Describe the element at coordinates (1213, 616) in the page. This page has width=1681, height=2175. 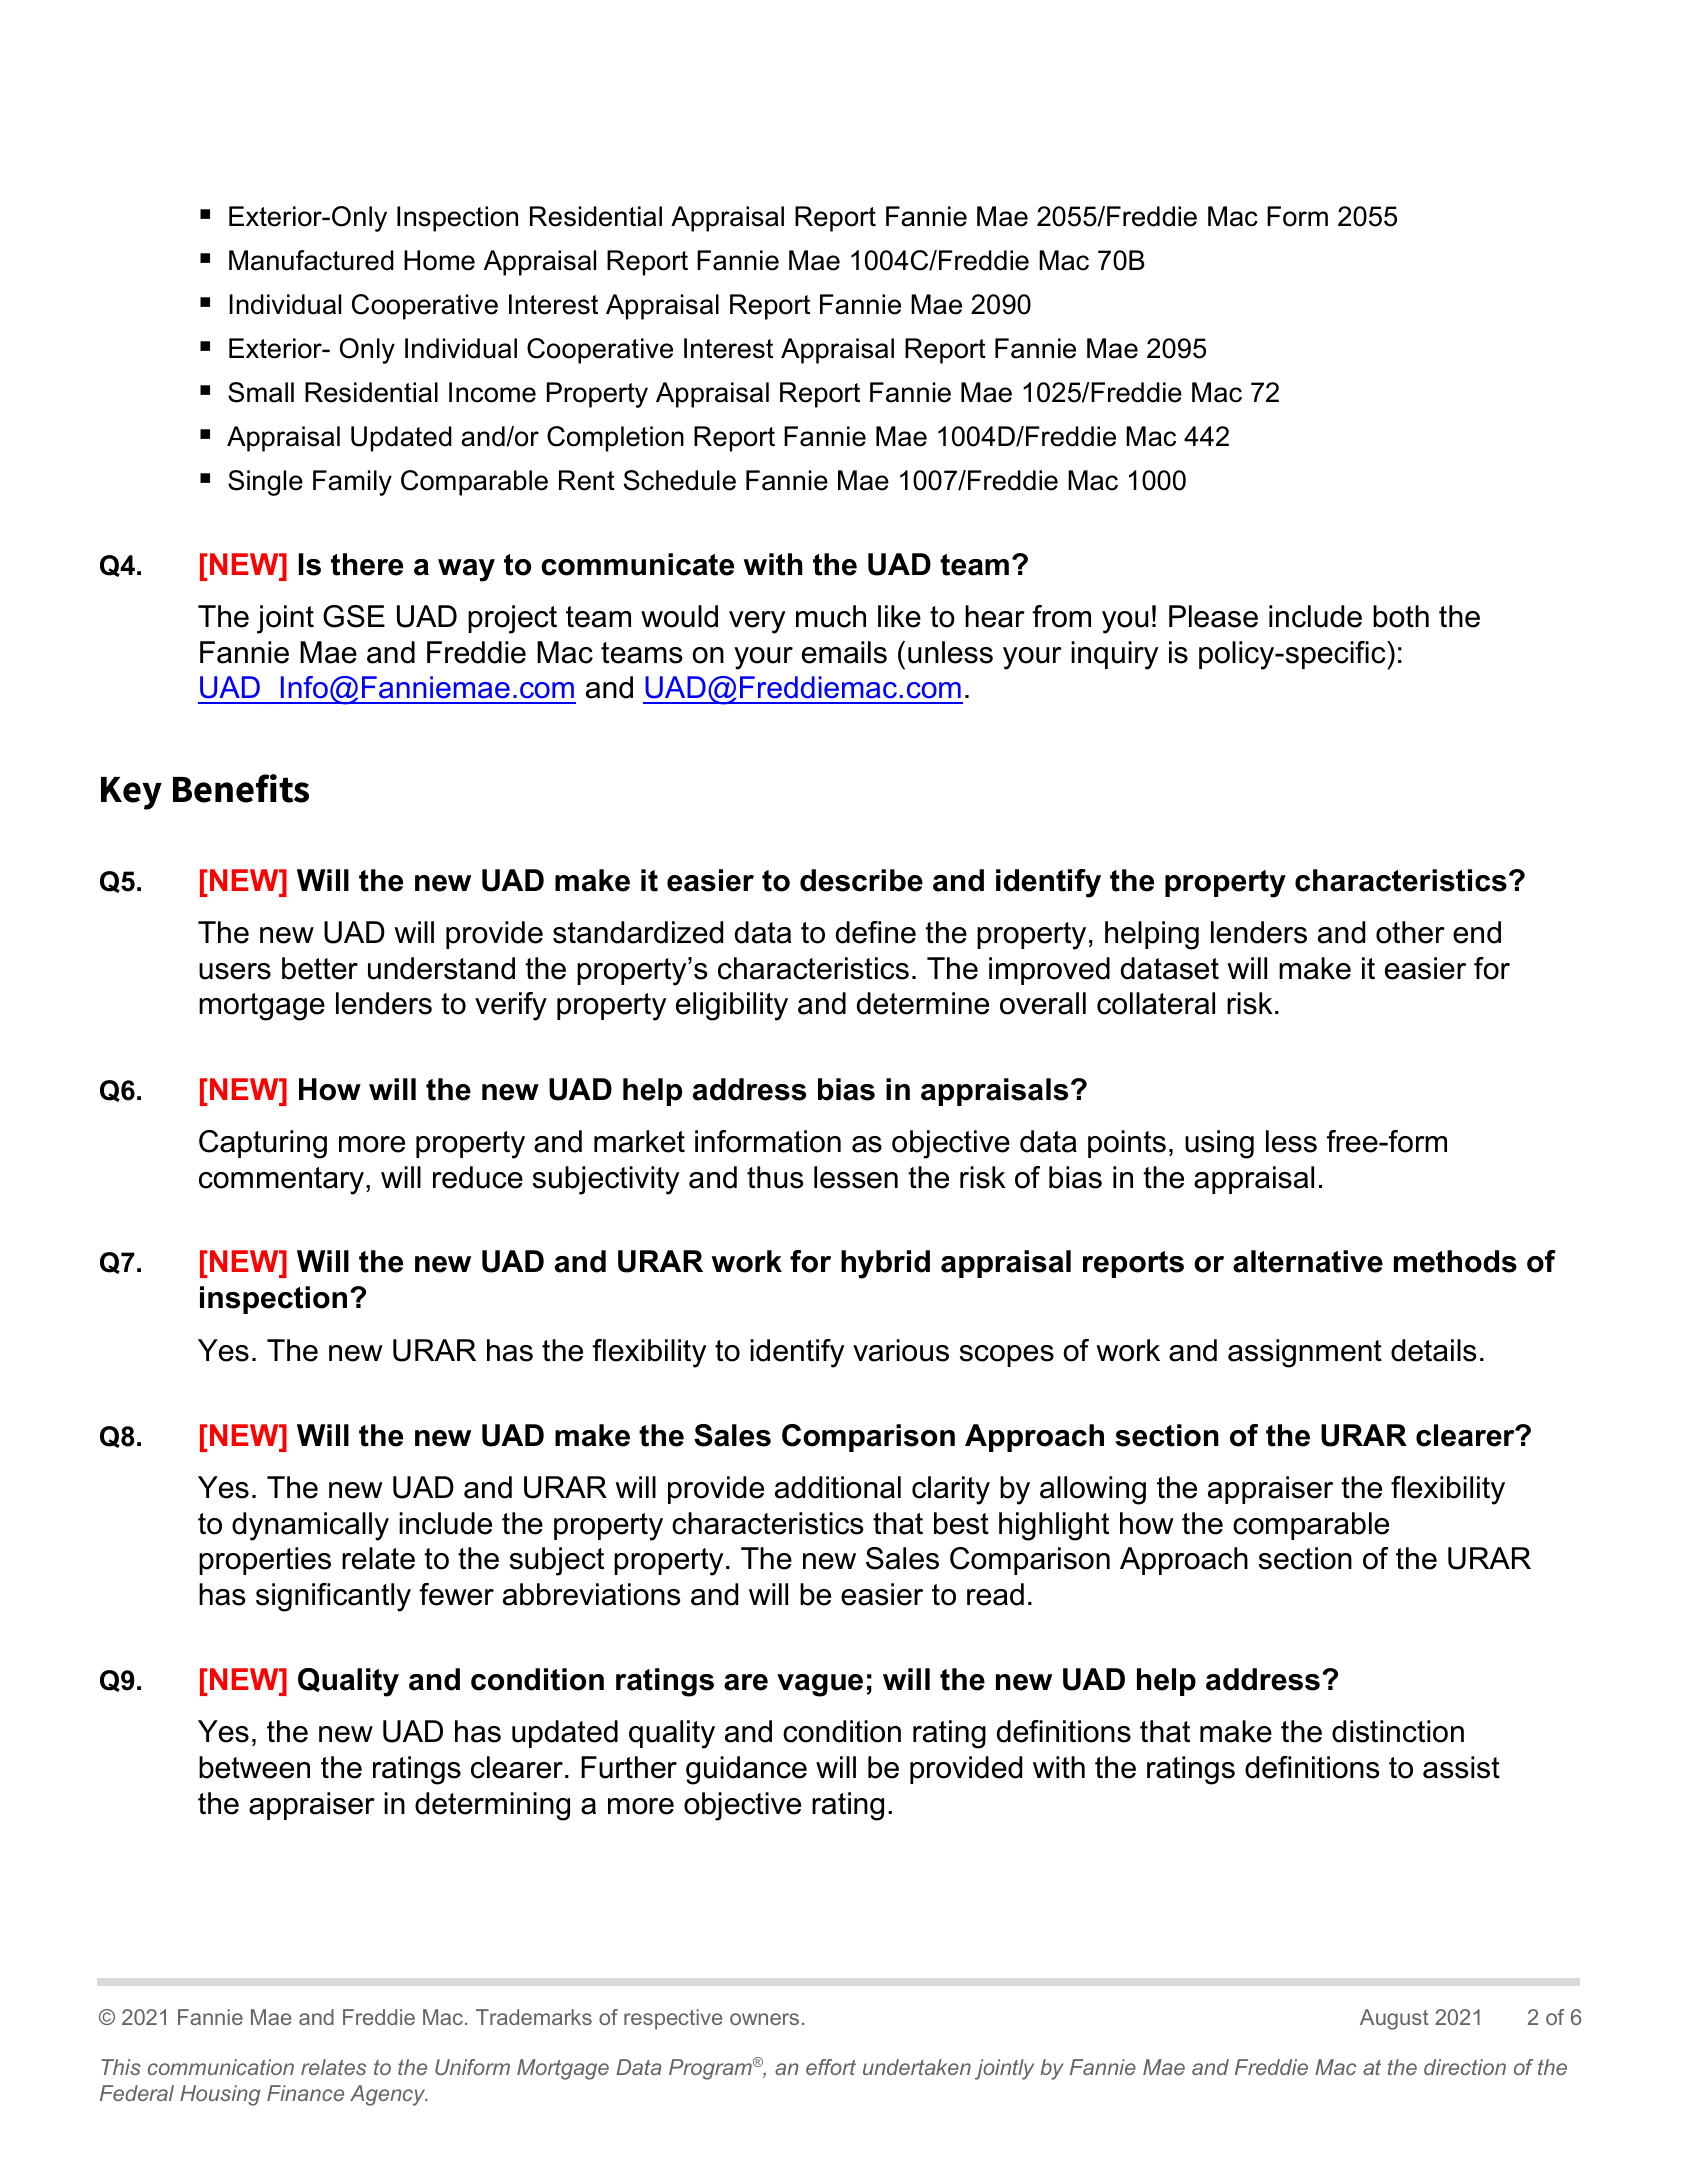
I see `Please` at that location.
